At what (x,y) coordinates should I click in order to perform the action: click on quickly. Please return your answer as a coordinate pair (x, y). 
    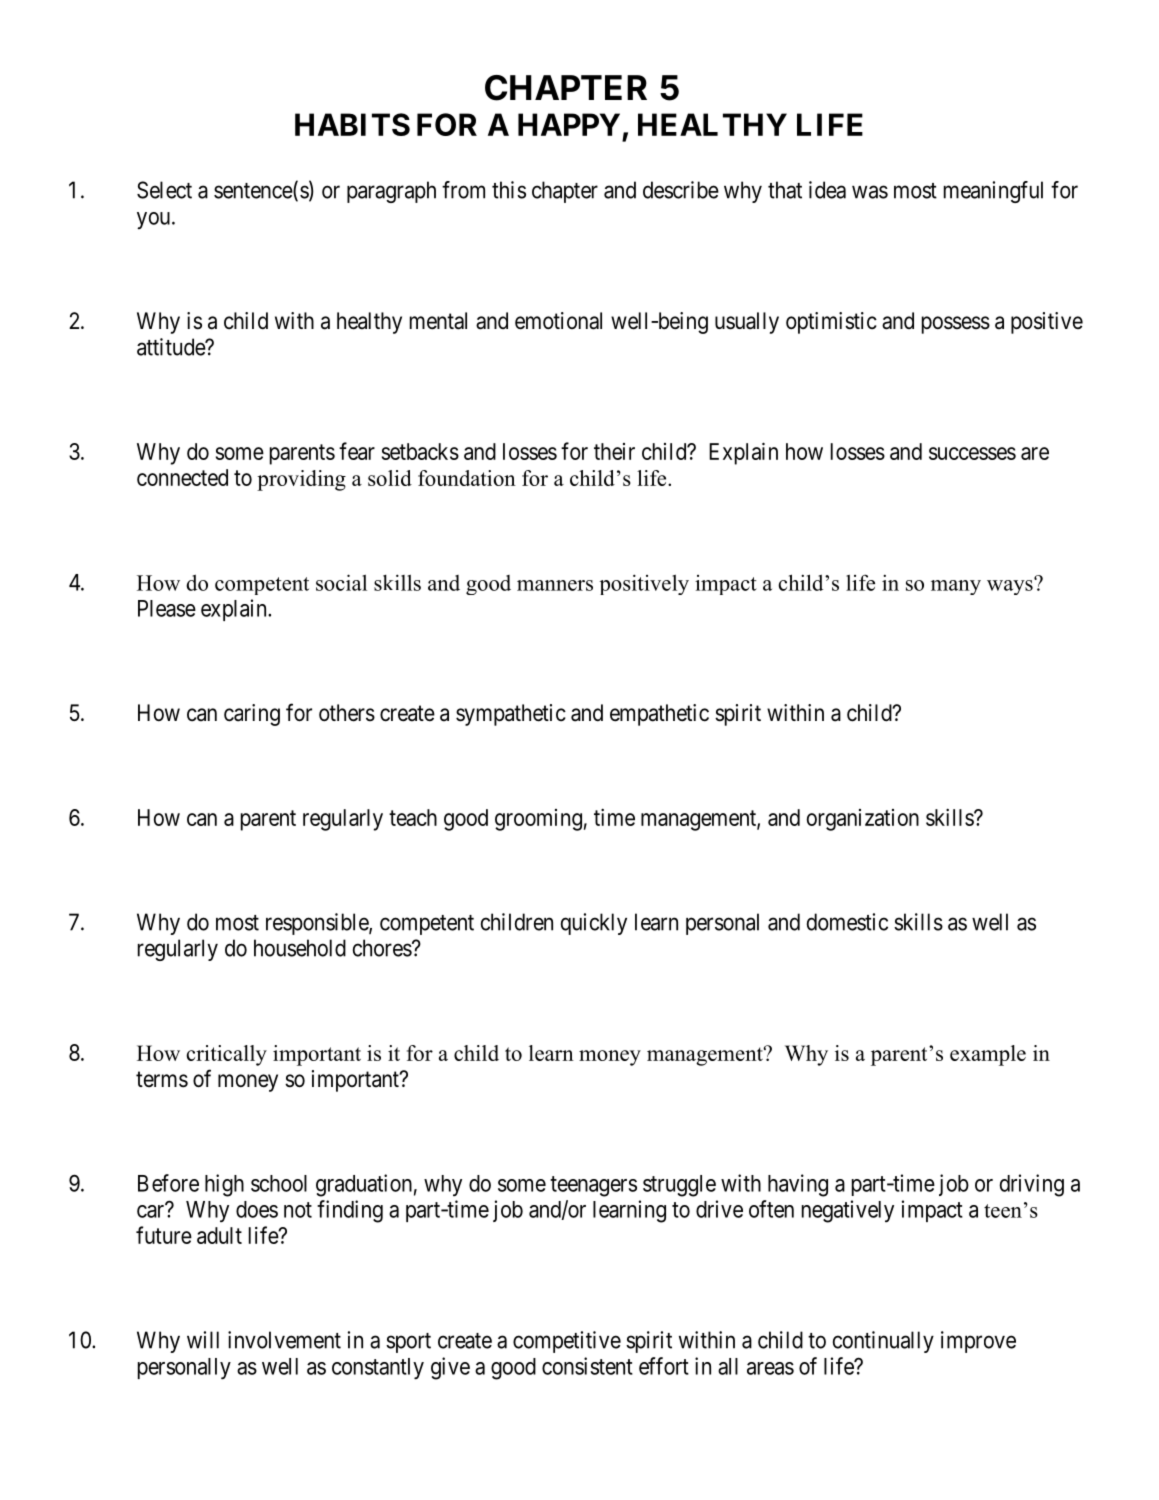
    Looking at the image, I should click on (594, 924).
